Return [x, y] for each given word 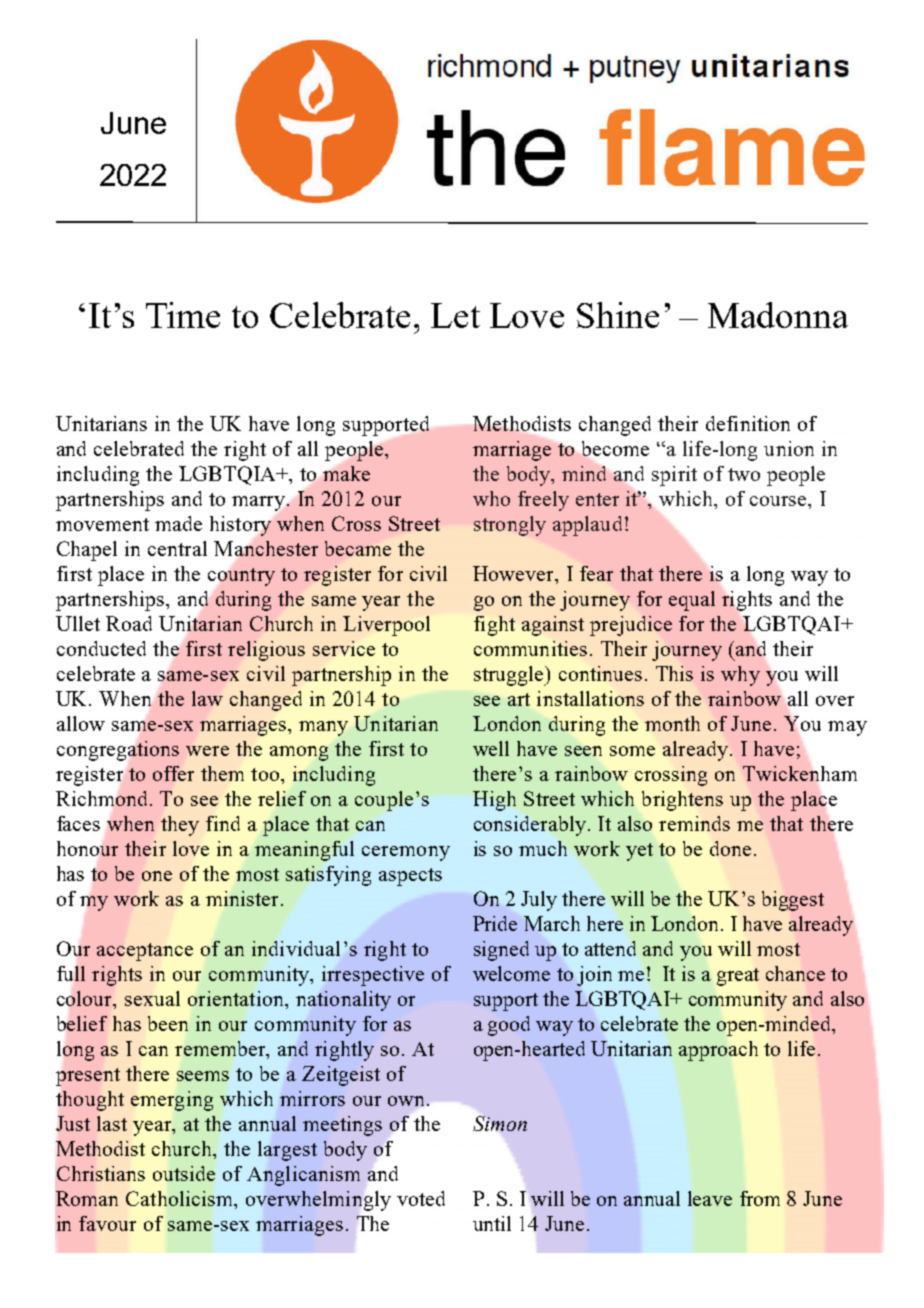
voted [421, 1198]
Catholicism [181, 1200]
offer [173, 773]
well [491, 748]
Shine [618, 315]
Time [183, 315]
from [760, 1198]
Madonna [778, 315]
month [672, 723]
